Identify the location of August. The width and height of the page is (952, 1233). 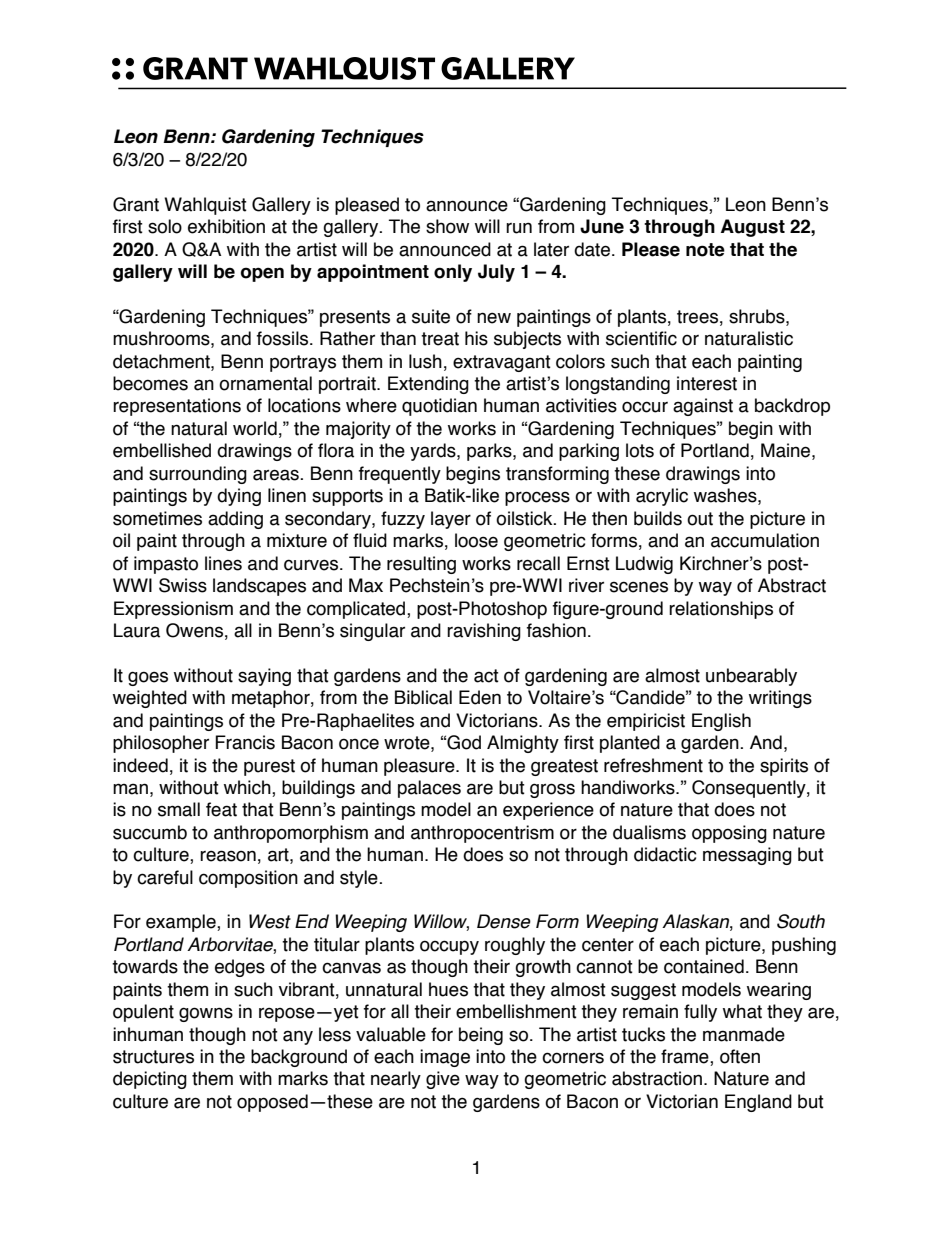
(753, 228).
